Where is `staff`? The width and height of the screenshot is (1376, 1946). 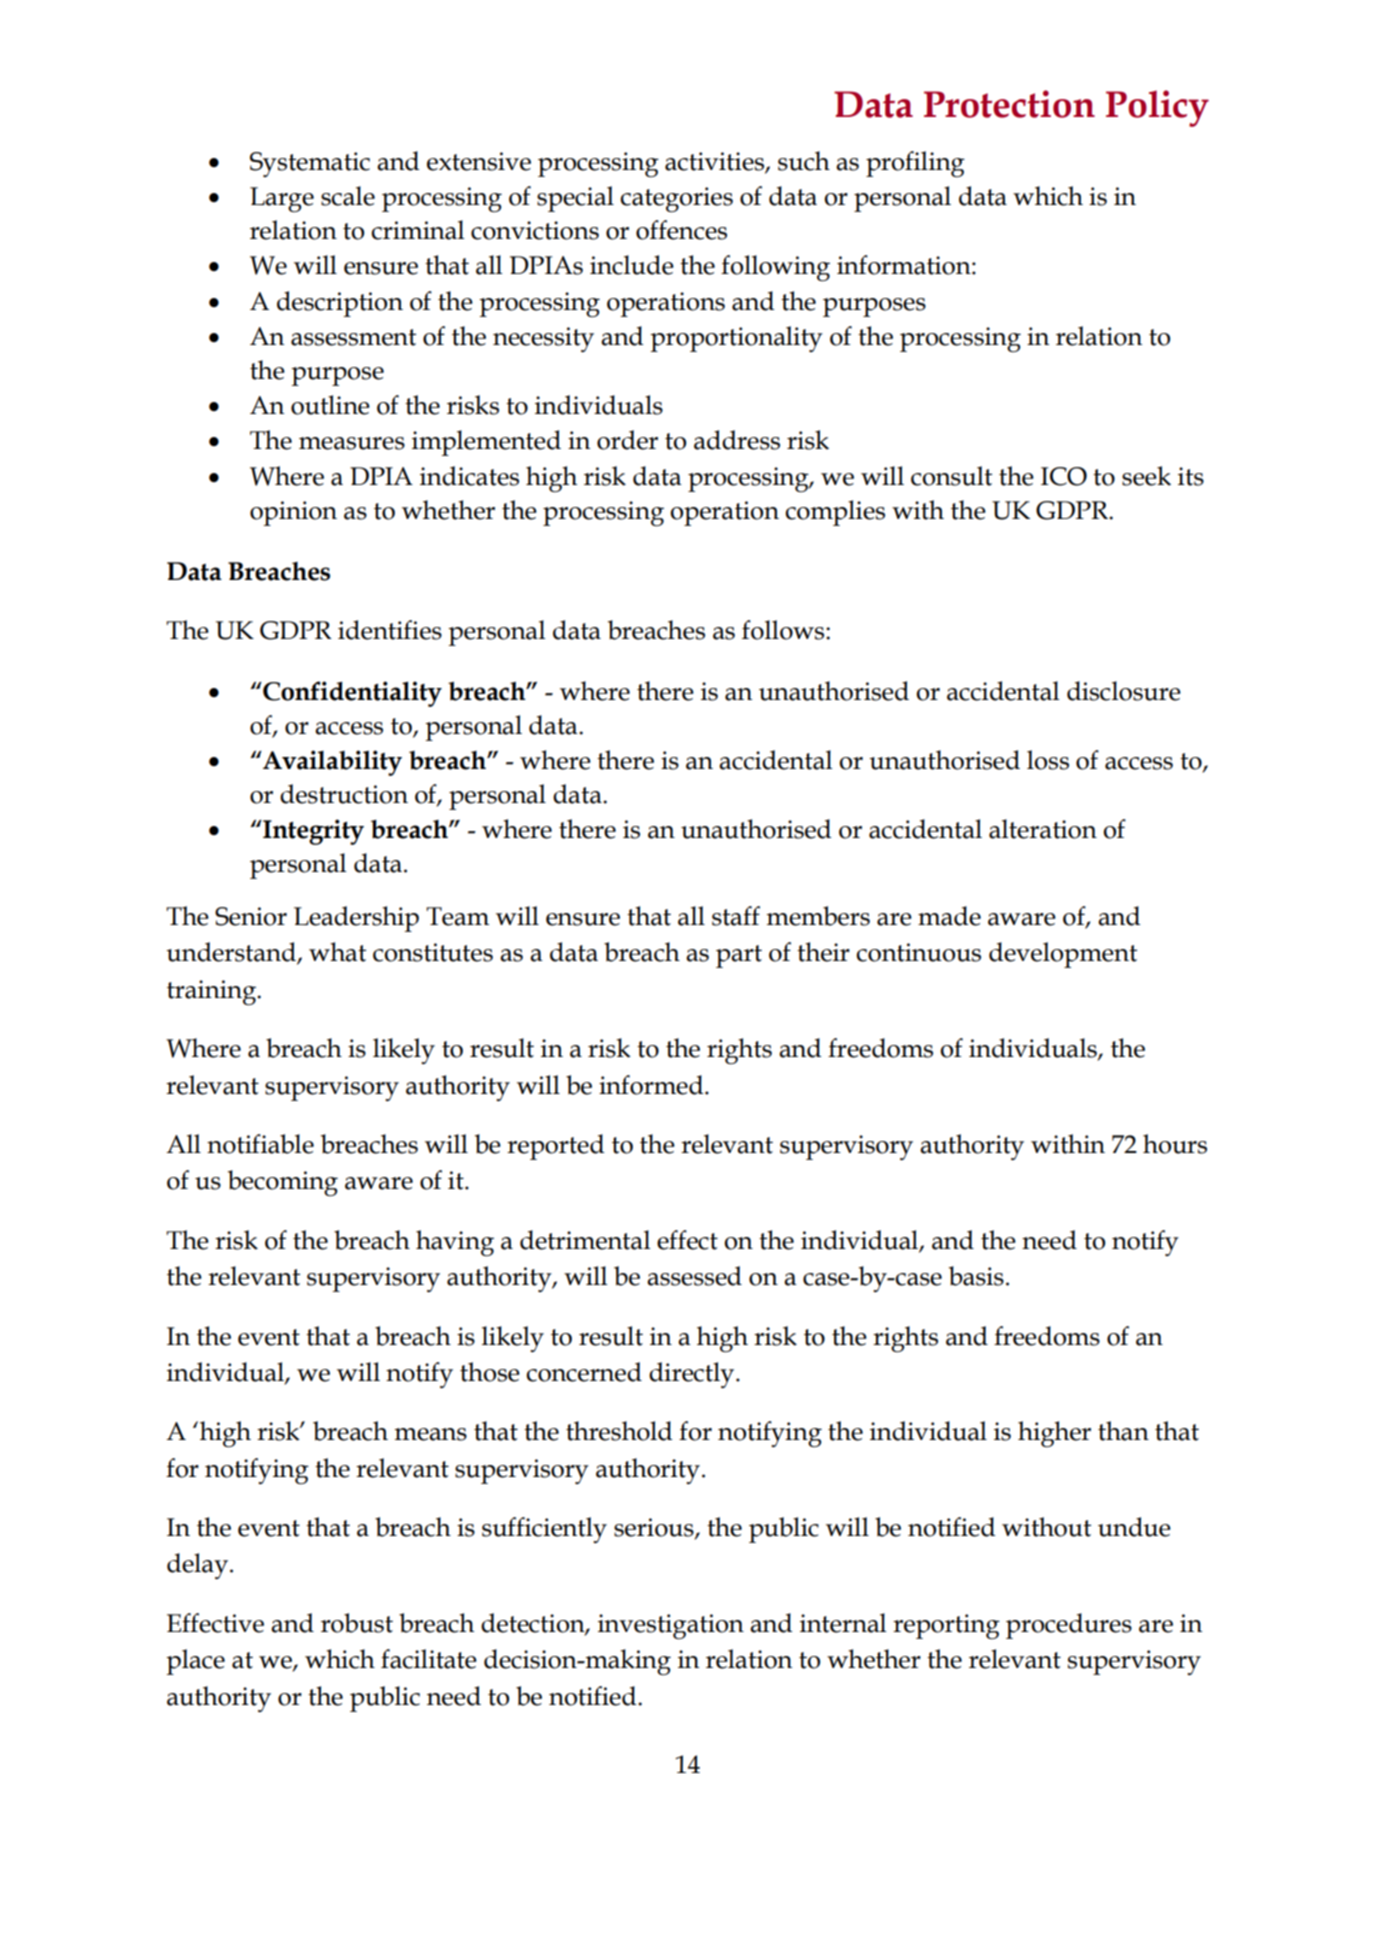 staff is located at coordinates (736, 916).
